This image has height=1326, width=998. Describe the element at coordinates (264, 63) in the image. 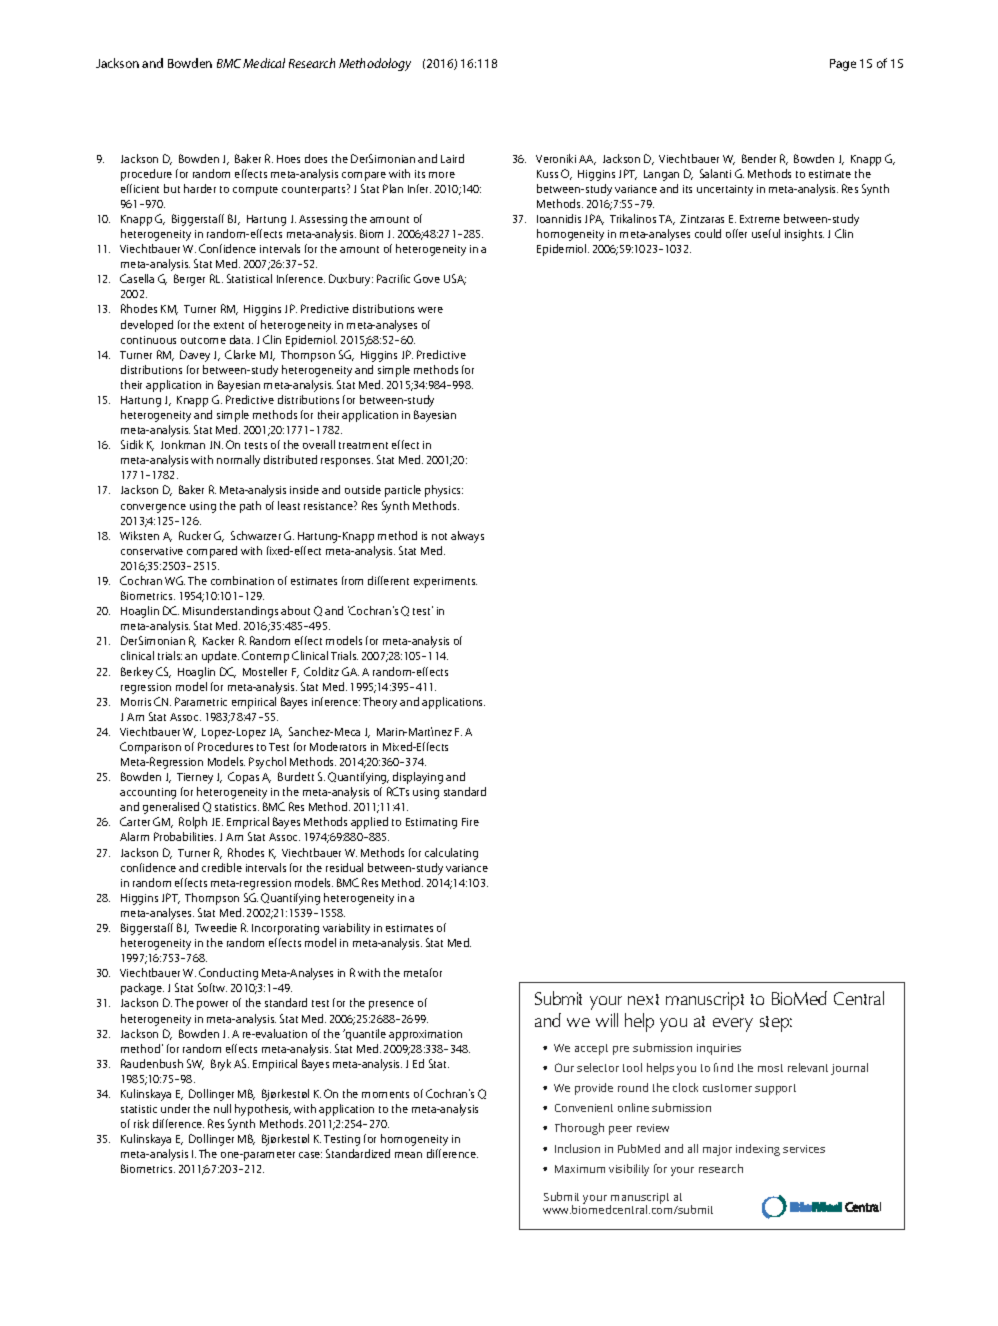

I see `Medical` at that location.
